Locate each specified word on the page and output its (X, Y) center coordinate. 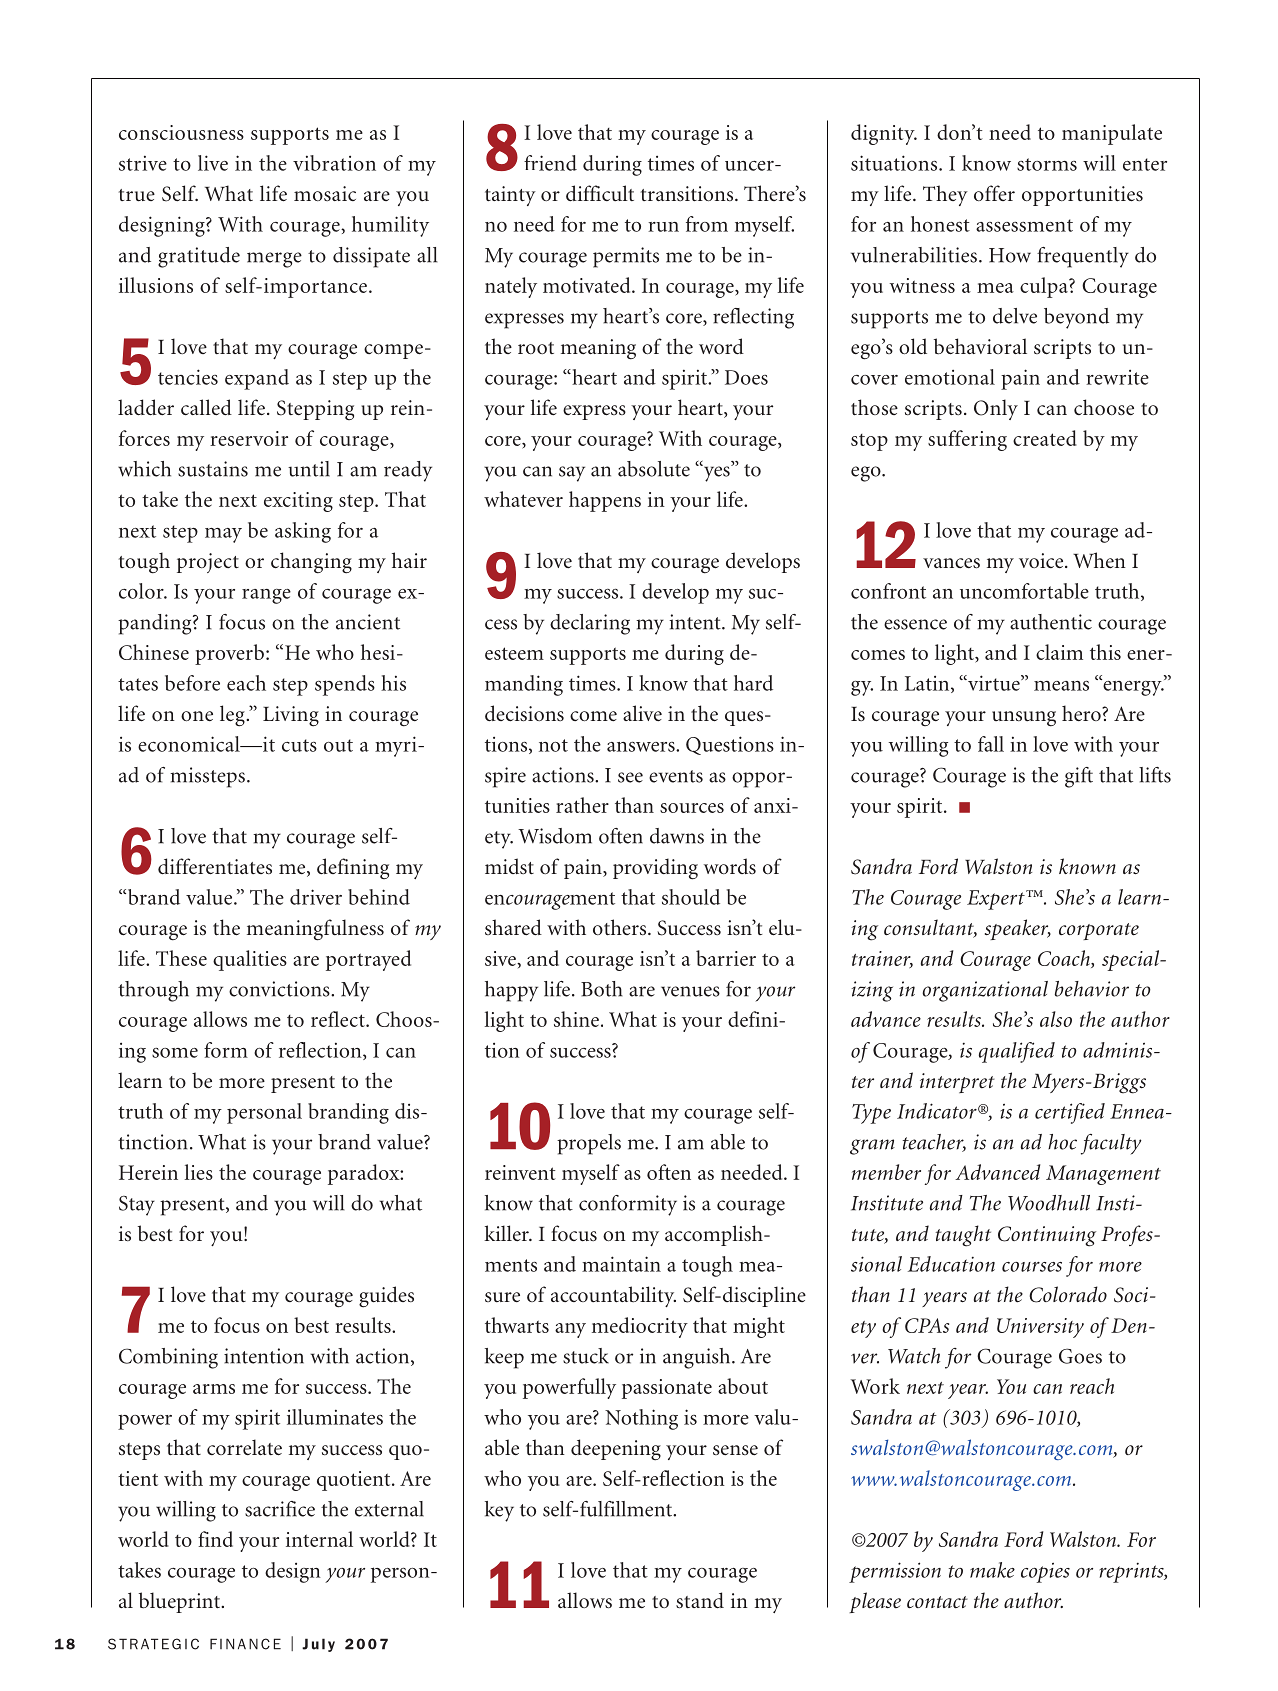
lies (199, 1172)
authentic (1051, 622)
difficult (600, 193)
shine (576, 1019)
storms (1047, 164)
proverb (229, 654)
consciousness (181, 132)
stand (700, 1600)
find (215, 1539)
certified (1070, 1113)
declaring (590, 624)
